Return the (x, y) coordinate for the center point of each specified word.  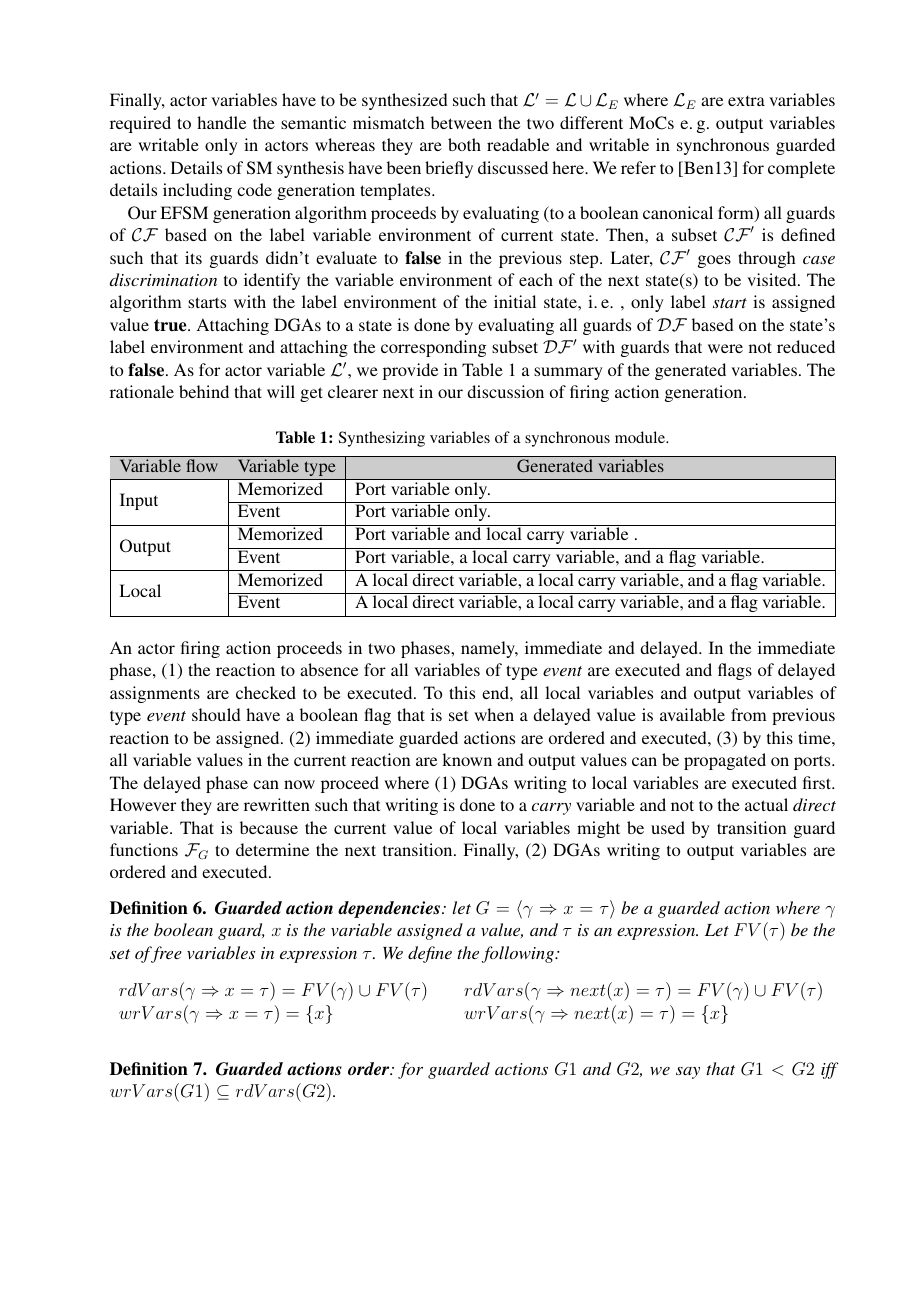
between (461, 122)
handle (221, 122)
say (688, 1073)
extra (746, 100)
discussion (505, 391)
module (641, 437)
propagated (725, 761)
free (165, 954)
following (519, 954)
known (467, 759)
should (216, 714)
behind (204, 391)
